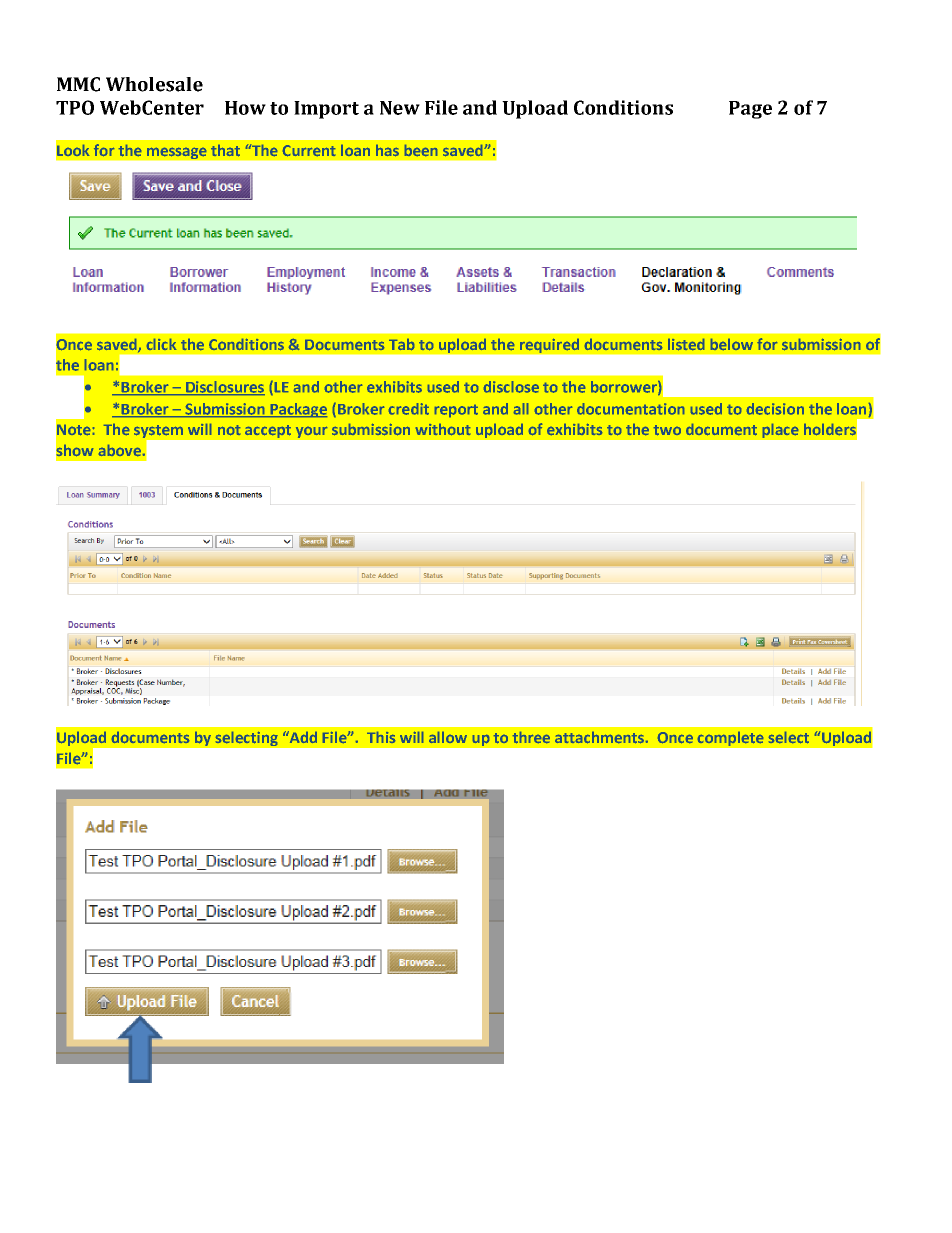 This screenshot has height=1233, width=952. Describe the element at coordinates (448, 737) in the screenshot. I see `allow` at that location.
